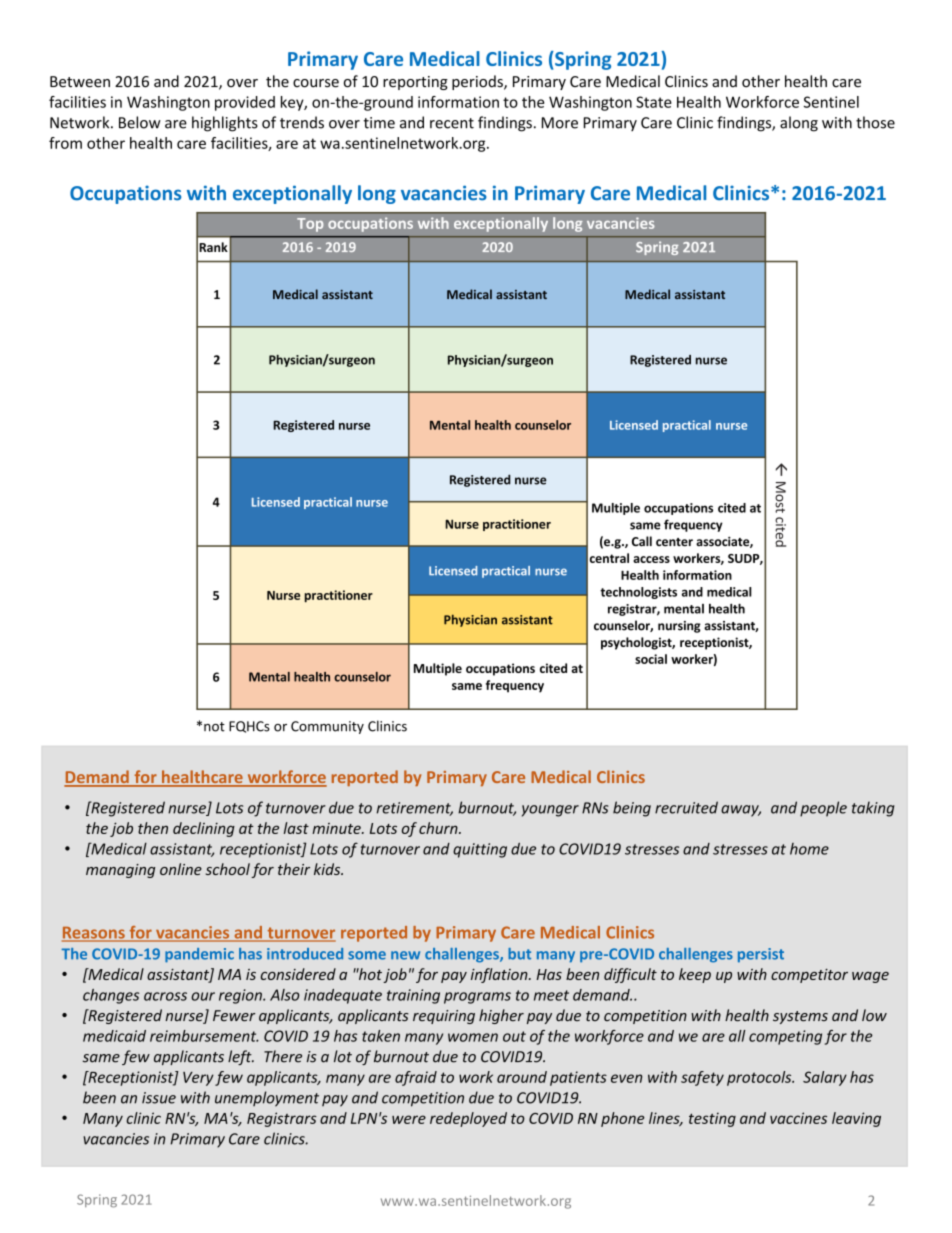 The width and height of the page is (952, 1233). Describe the element at coordinates (468, 1119) in the page. I see `redeployed` at that location.
